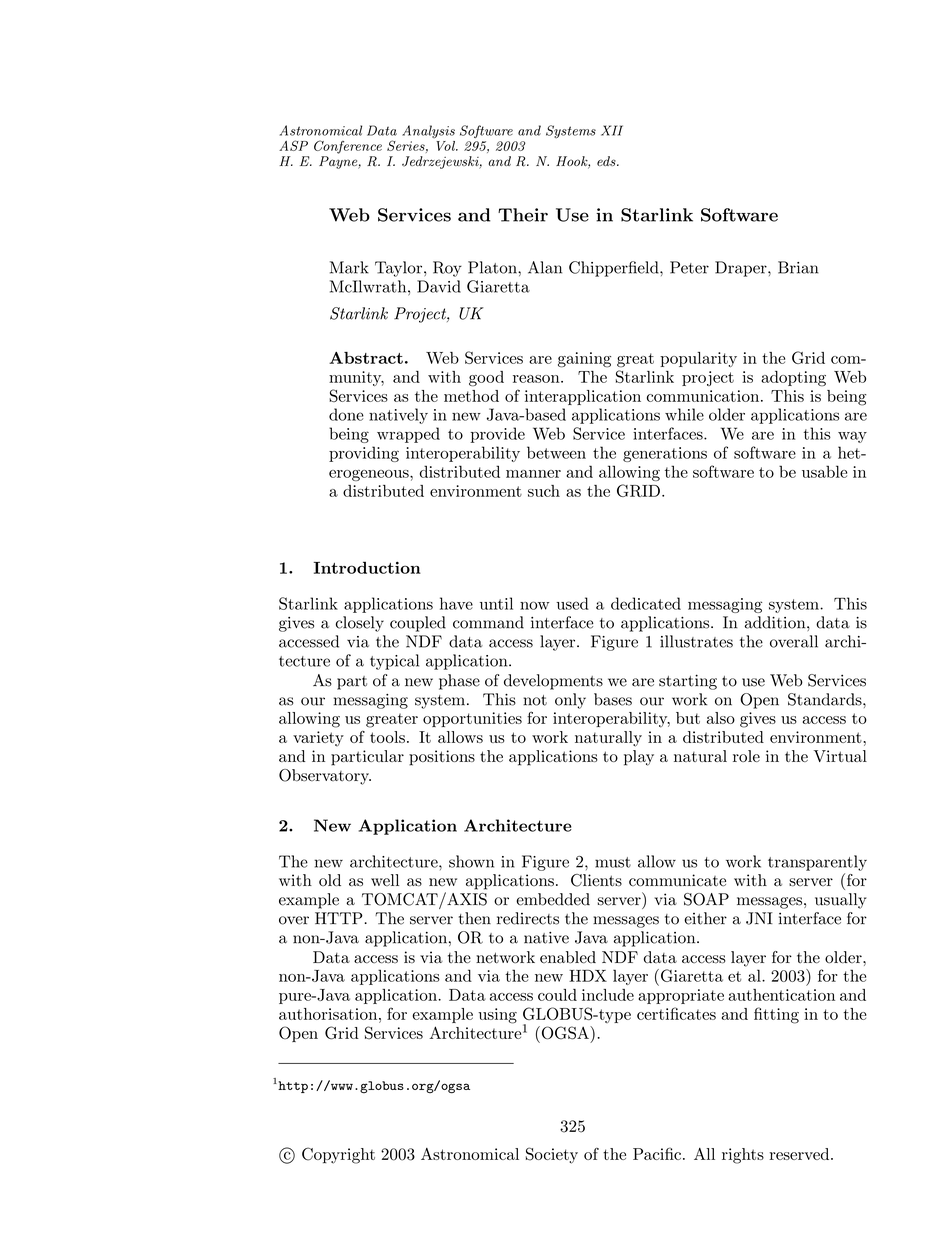  Describe the element at coordinates (776, 622) in the screenshot. I see `addition` at that location.
